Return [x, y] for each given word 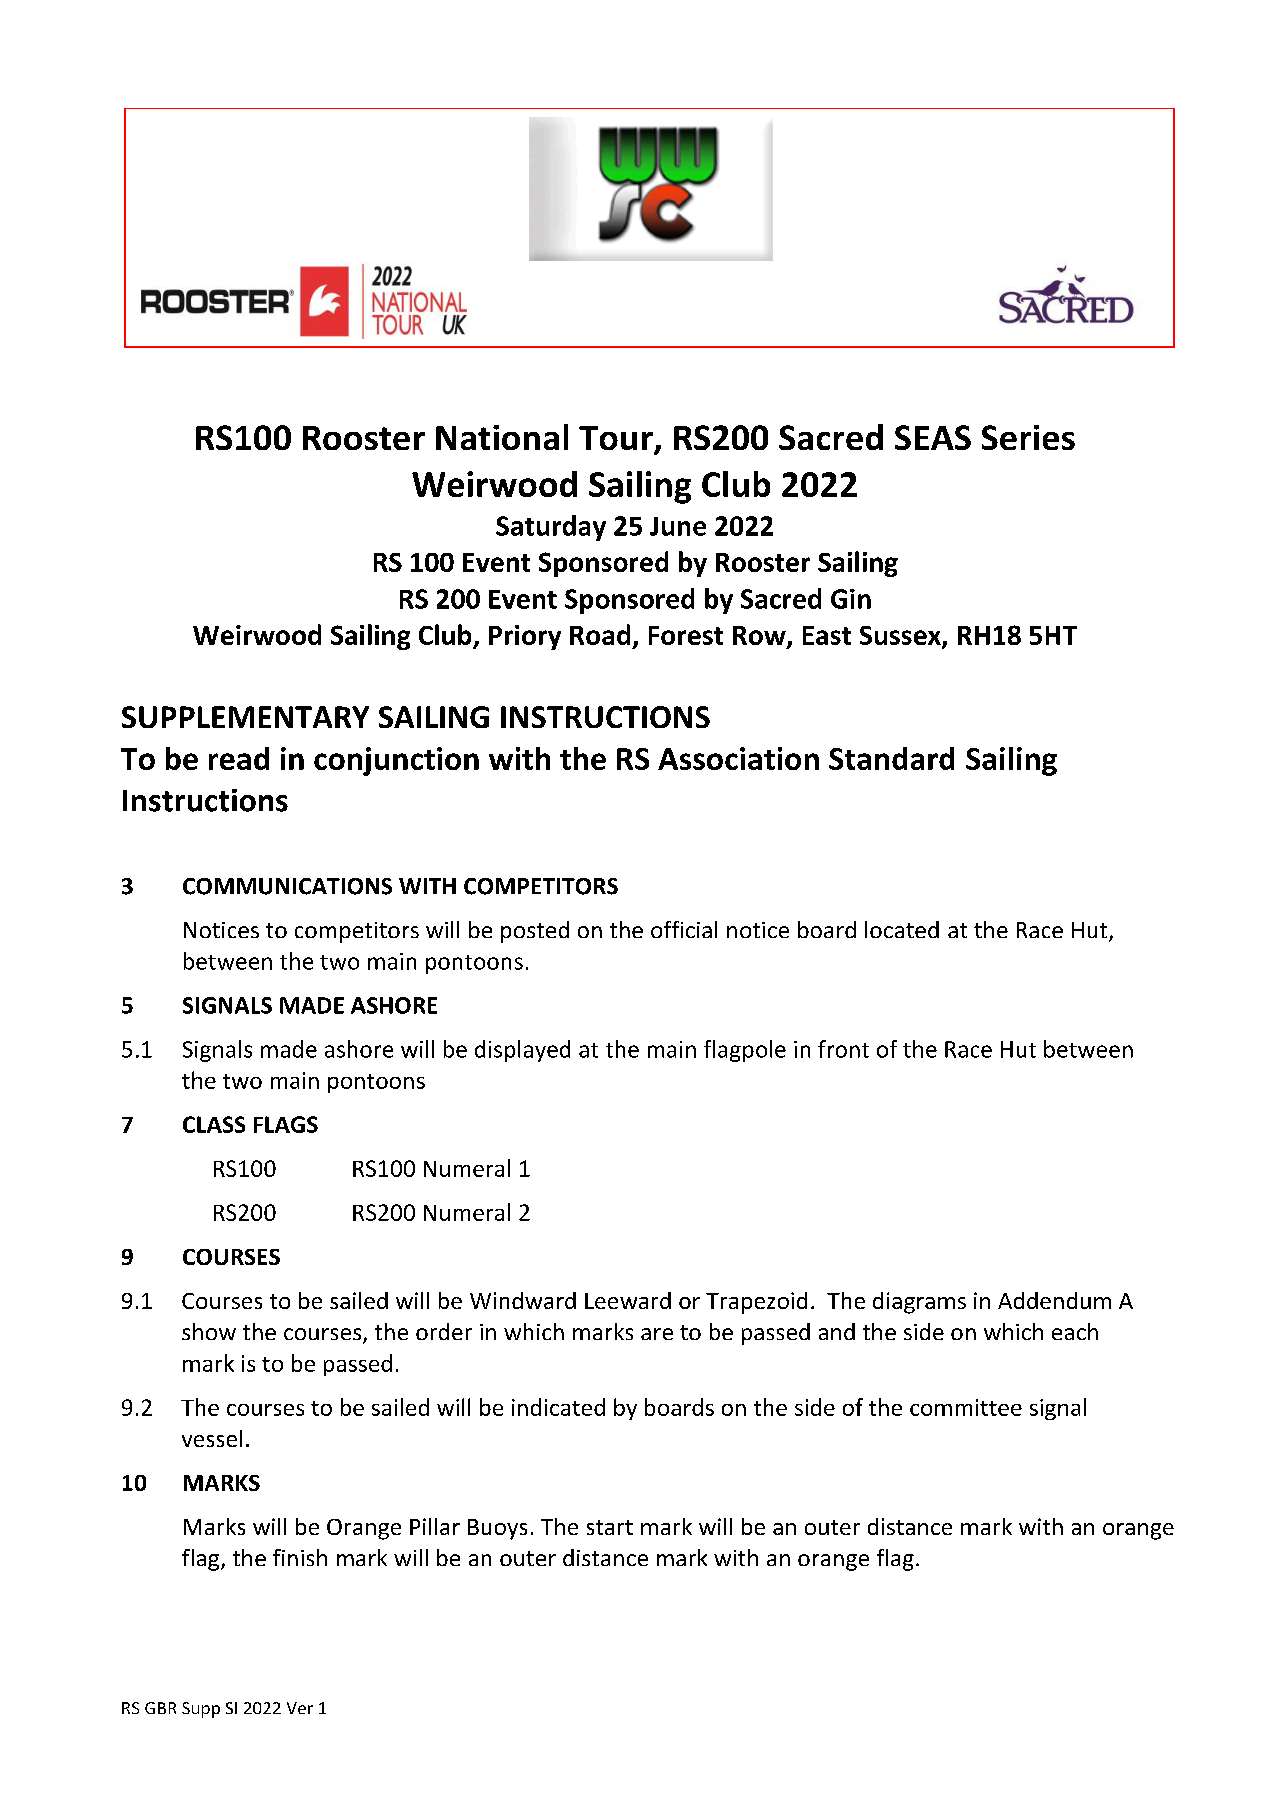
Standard [891, 758]
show [209, 1331]
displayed [522, 1051]
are [657, 1334]
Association [738, 758]
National [502, 437]
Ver [300, 1708]
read [239, 758]
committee [966, 1407]
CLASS [214, 1124]
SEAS [933, 437]
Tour [617, 439]
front [843, 1049]
